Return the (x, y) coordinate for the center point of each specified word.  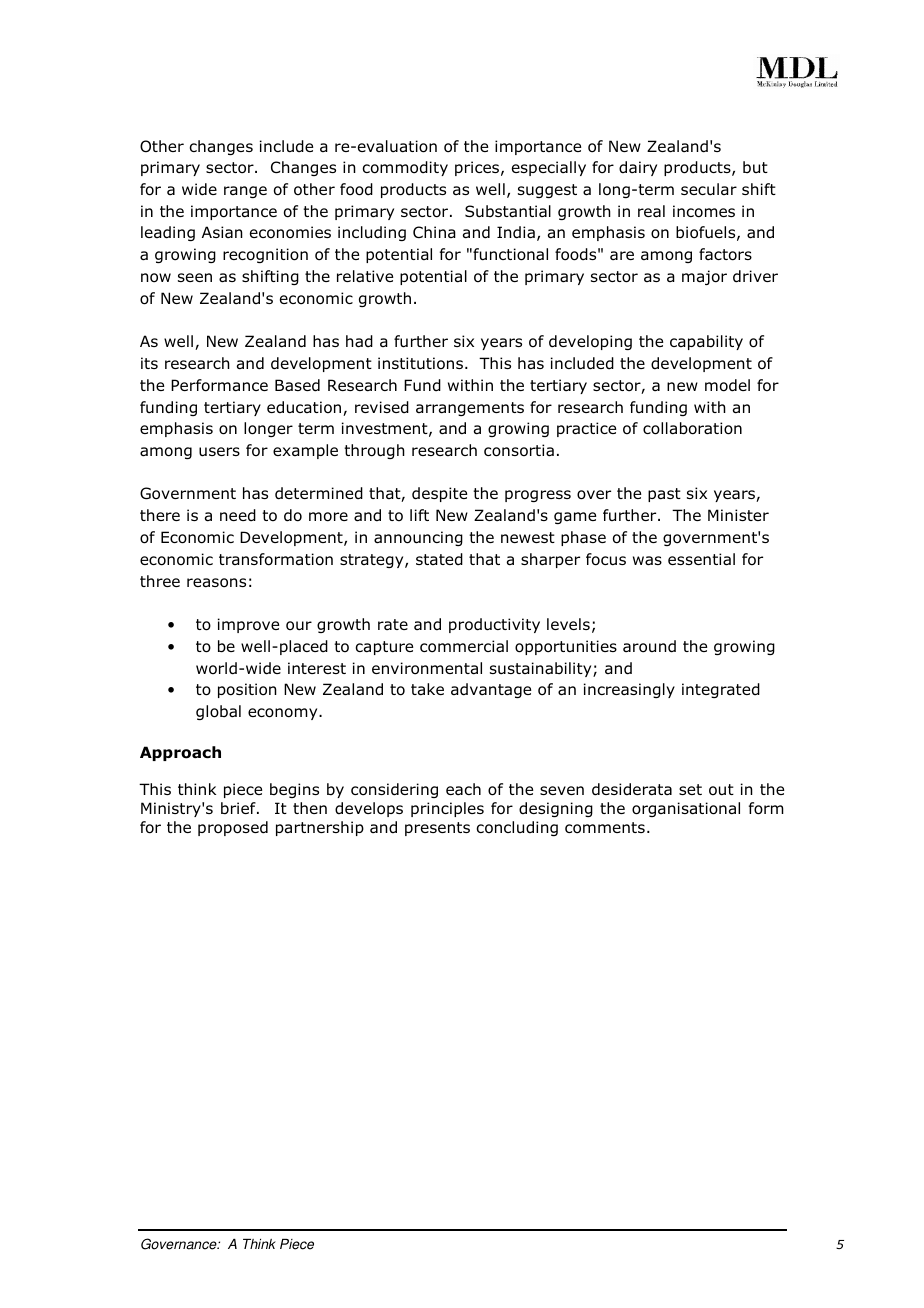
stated (439, 559)
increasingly (629, 690)
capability (706, 342)
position (247, 690)
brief (239, 808)
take (427, 689)
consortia (519, 450)
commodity (405, 168)
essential (701, 559)
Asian (222, 232)
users (219, 452)
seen (195, 277)
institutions (420, 363)
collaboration (692, 428)
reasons (216, 583)
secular (709, 189)
